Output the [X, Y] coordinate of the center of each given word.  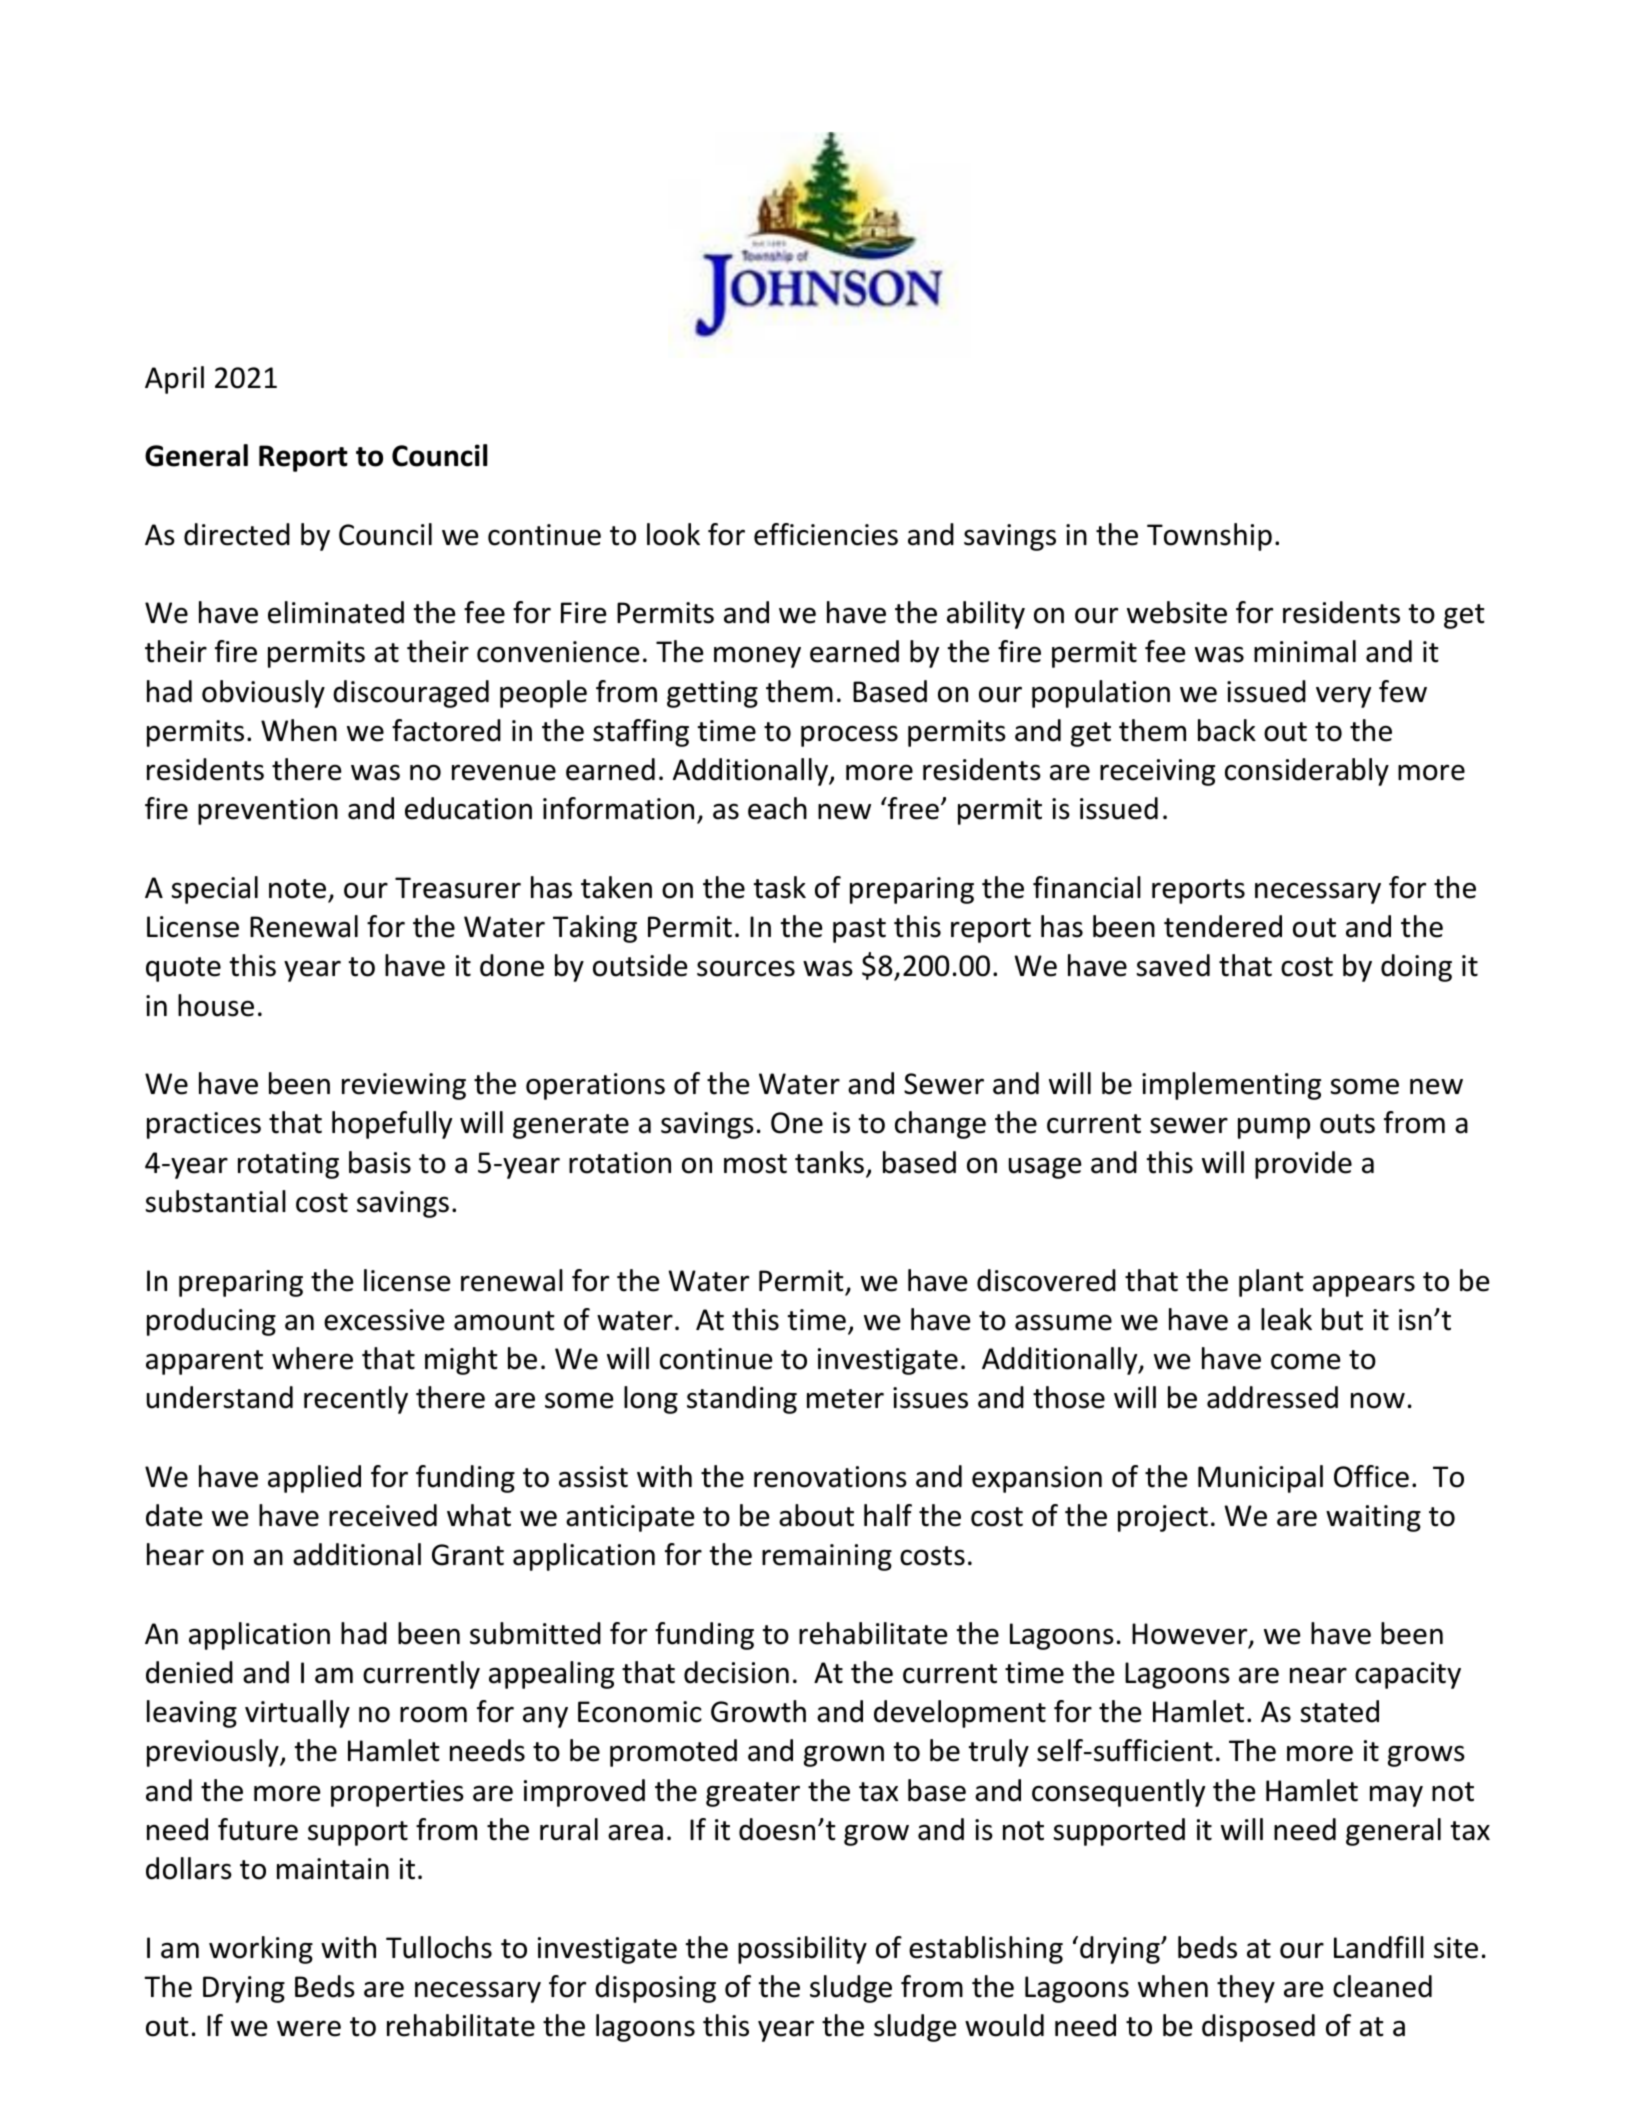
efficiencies [826, 534]
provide [1303, 1165]
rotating [288, 1165]
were [309, 2028]
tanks [829, 1162]
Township [1209, 537]
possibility [802, 1950]
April [174, 380]
